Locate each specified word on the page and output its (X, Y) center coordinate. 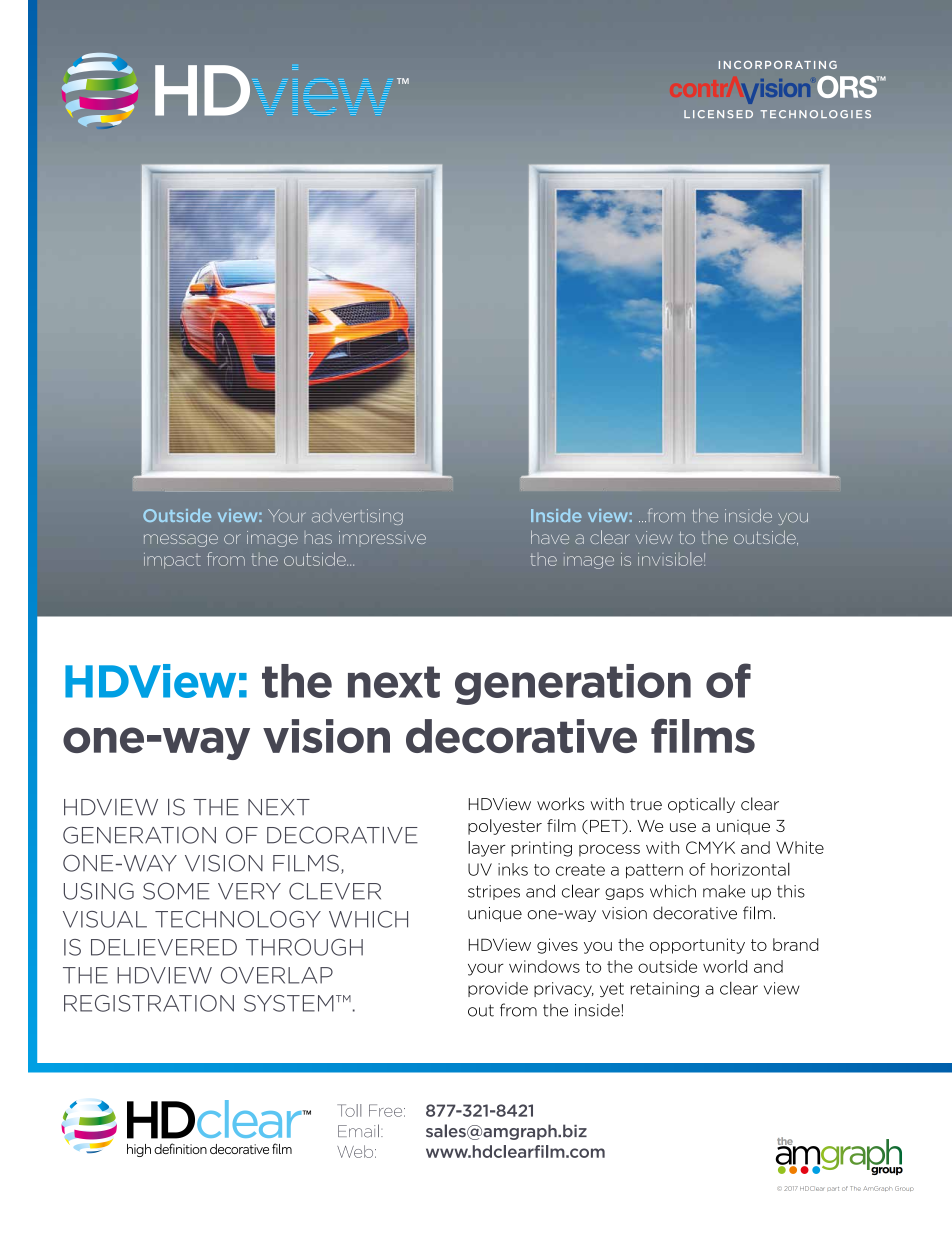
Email (358, 1131)
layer (486, 849)
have (550, 537)
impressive (382, 537)
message (181, 540)
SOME (176, 891)
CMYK (710, 847)
